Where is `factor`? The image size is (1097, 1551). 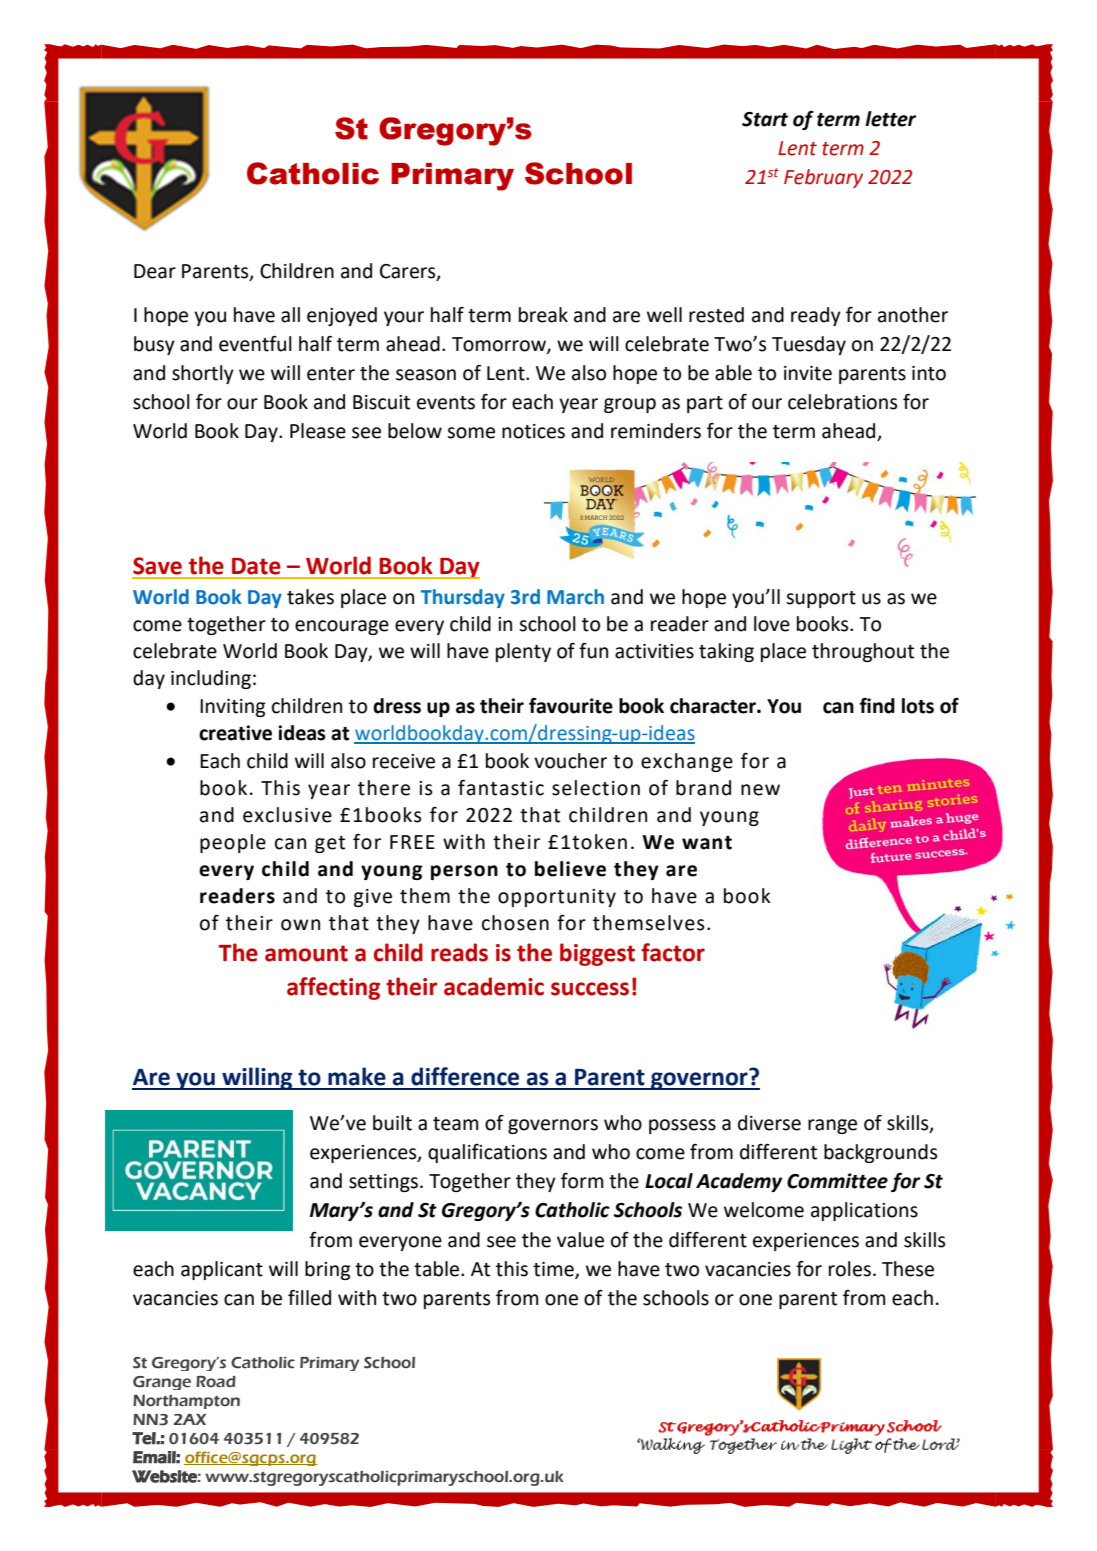
factor is located at coordinates (673, 952).
